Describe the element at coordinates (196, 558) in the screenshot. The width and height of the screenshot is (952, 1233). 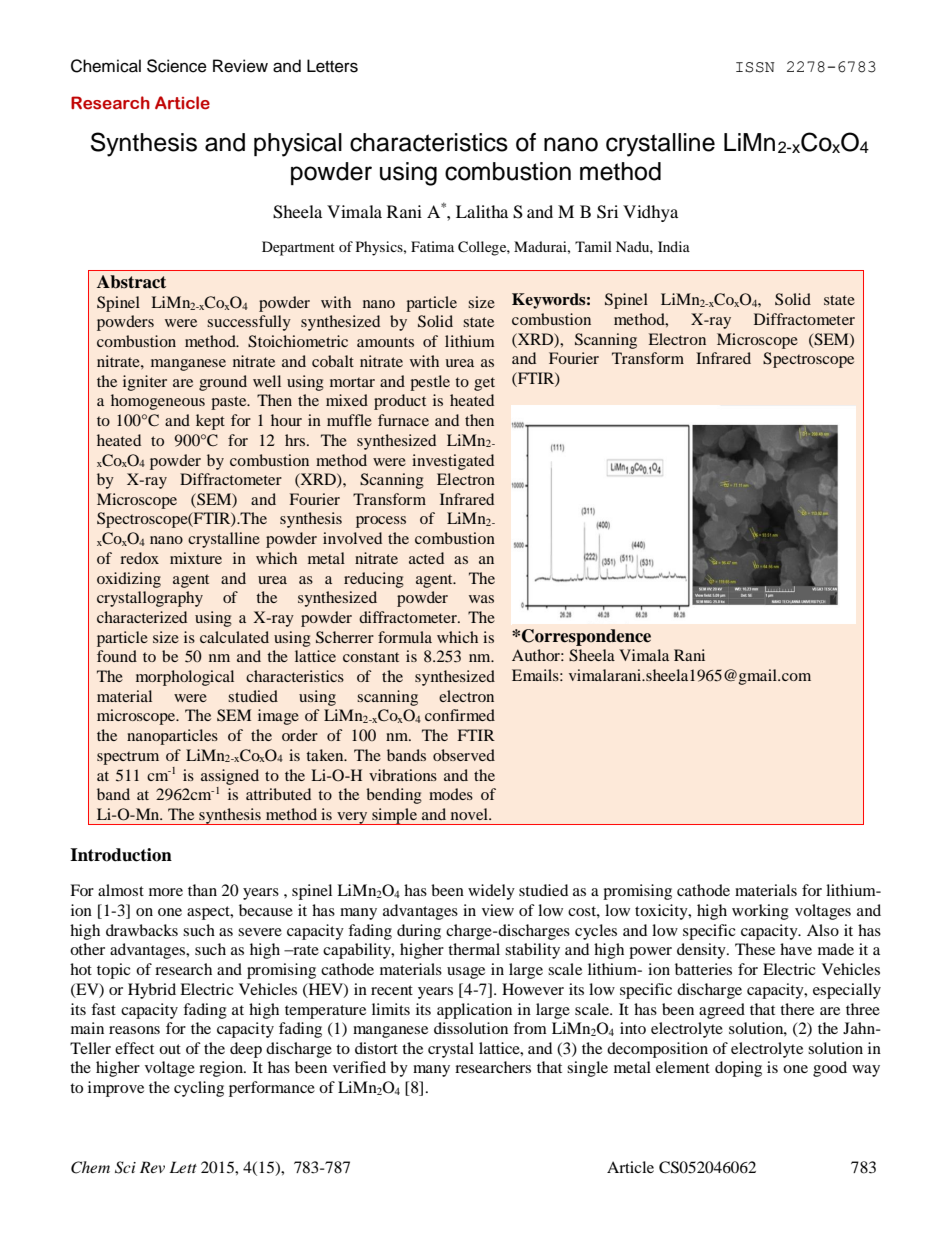
I see `mixture` at that location.
